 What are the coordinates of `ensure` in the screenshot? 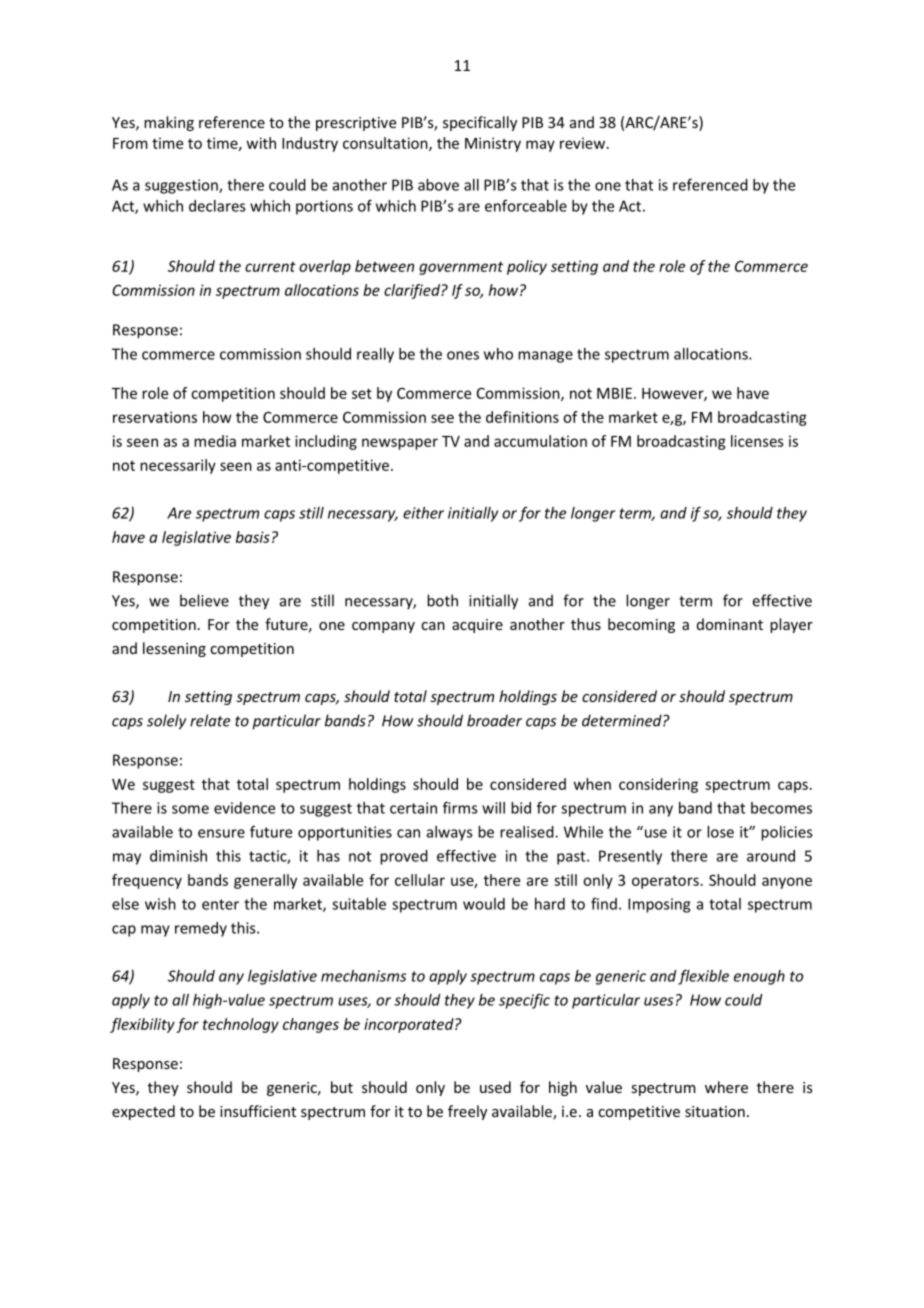 It's located at (221, 833).
